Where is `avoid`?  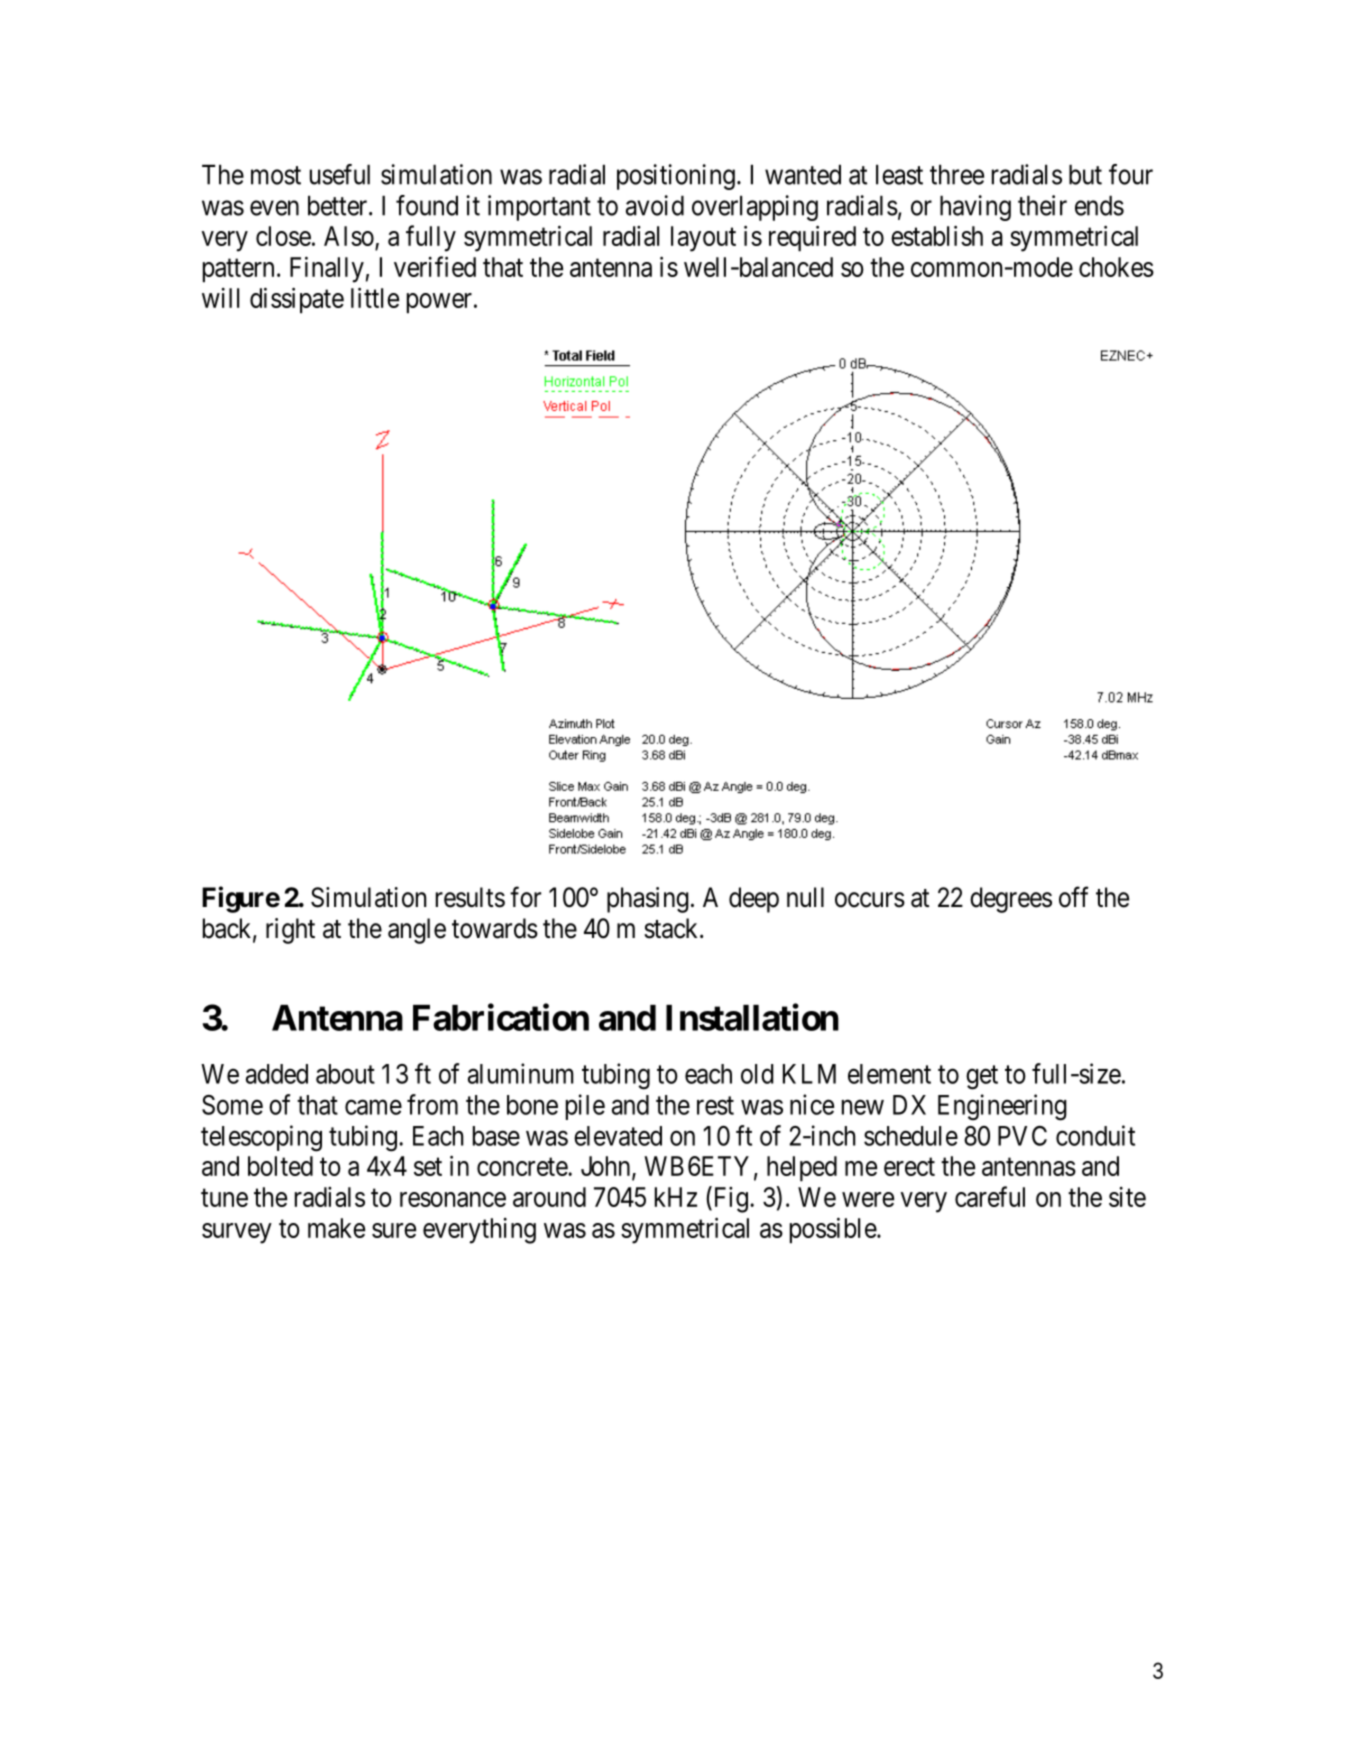 avoid is located at coordinates (655, 205).
